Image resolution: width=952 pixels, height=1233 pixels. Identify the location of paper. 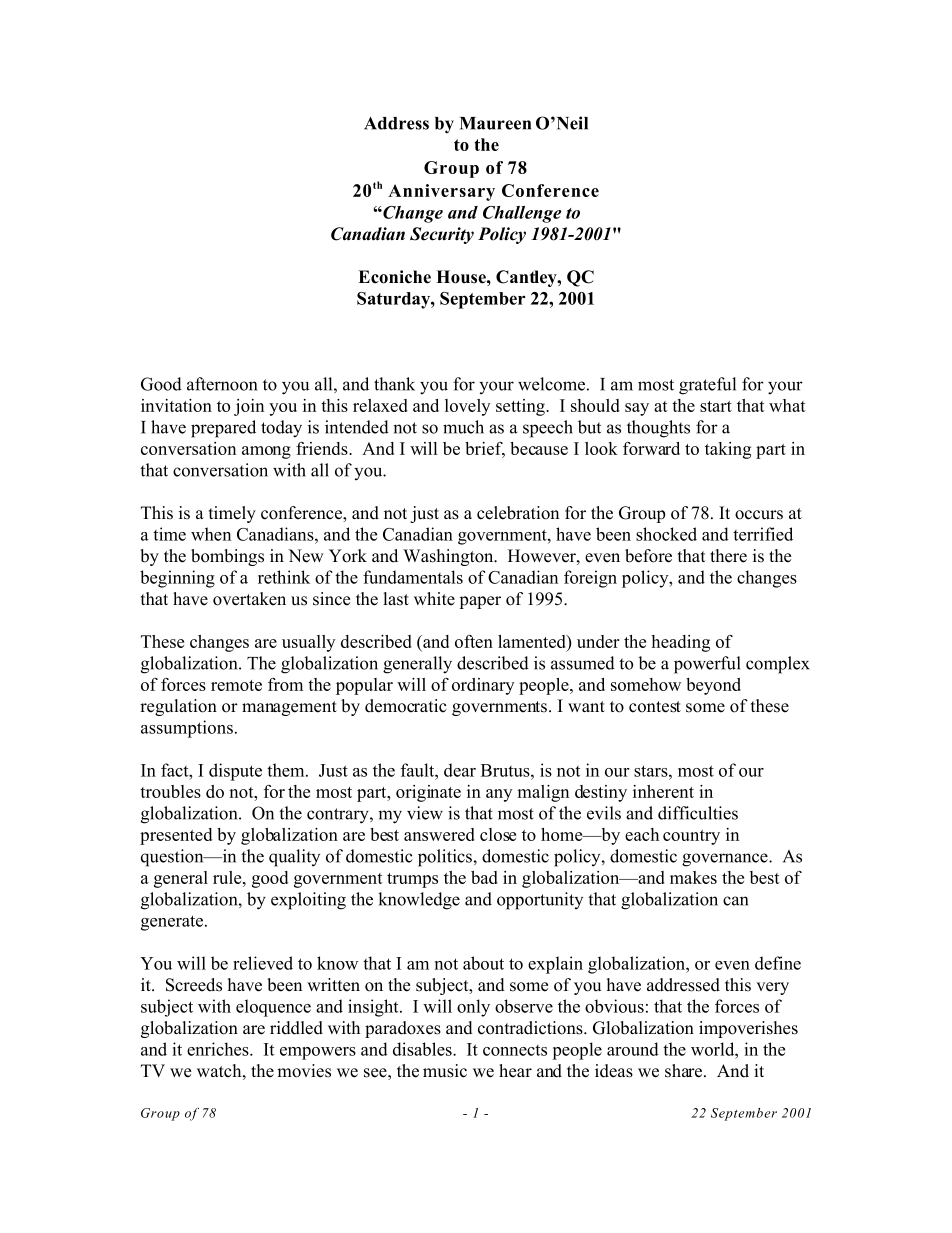
(480, 602).
